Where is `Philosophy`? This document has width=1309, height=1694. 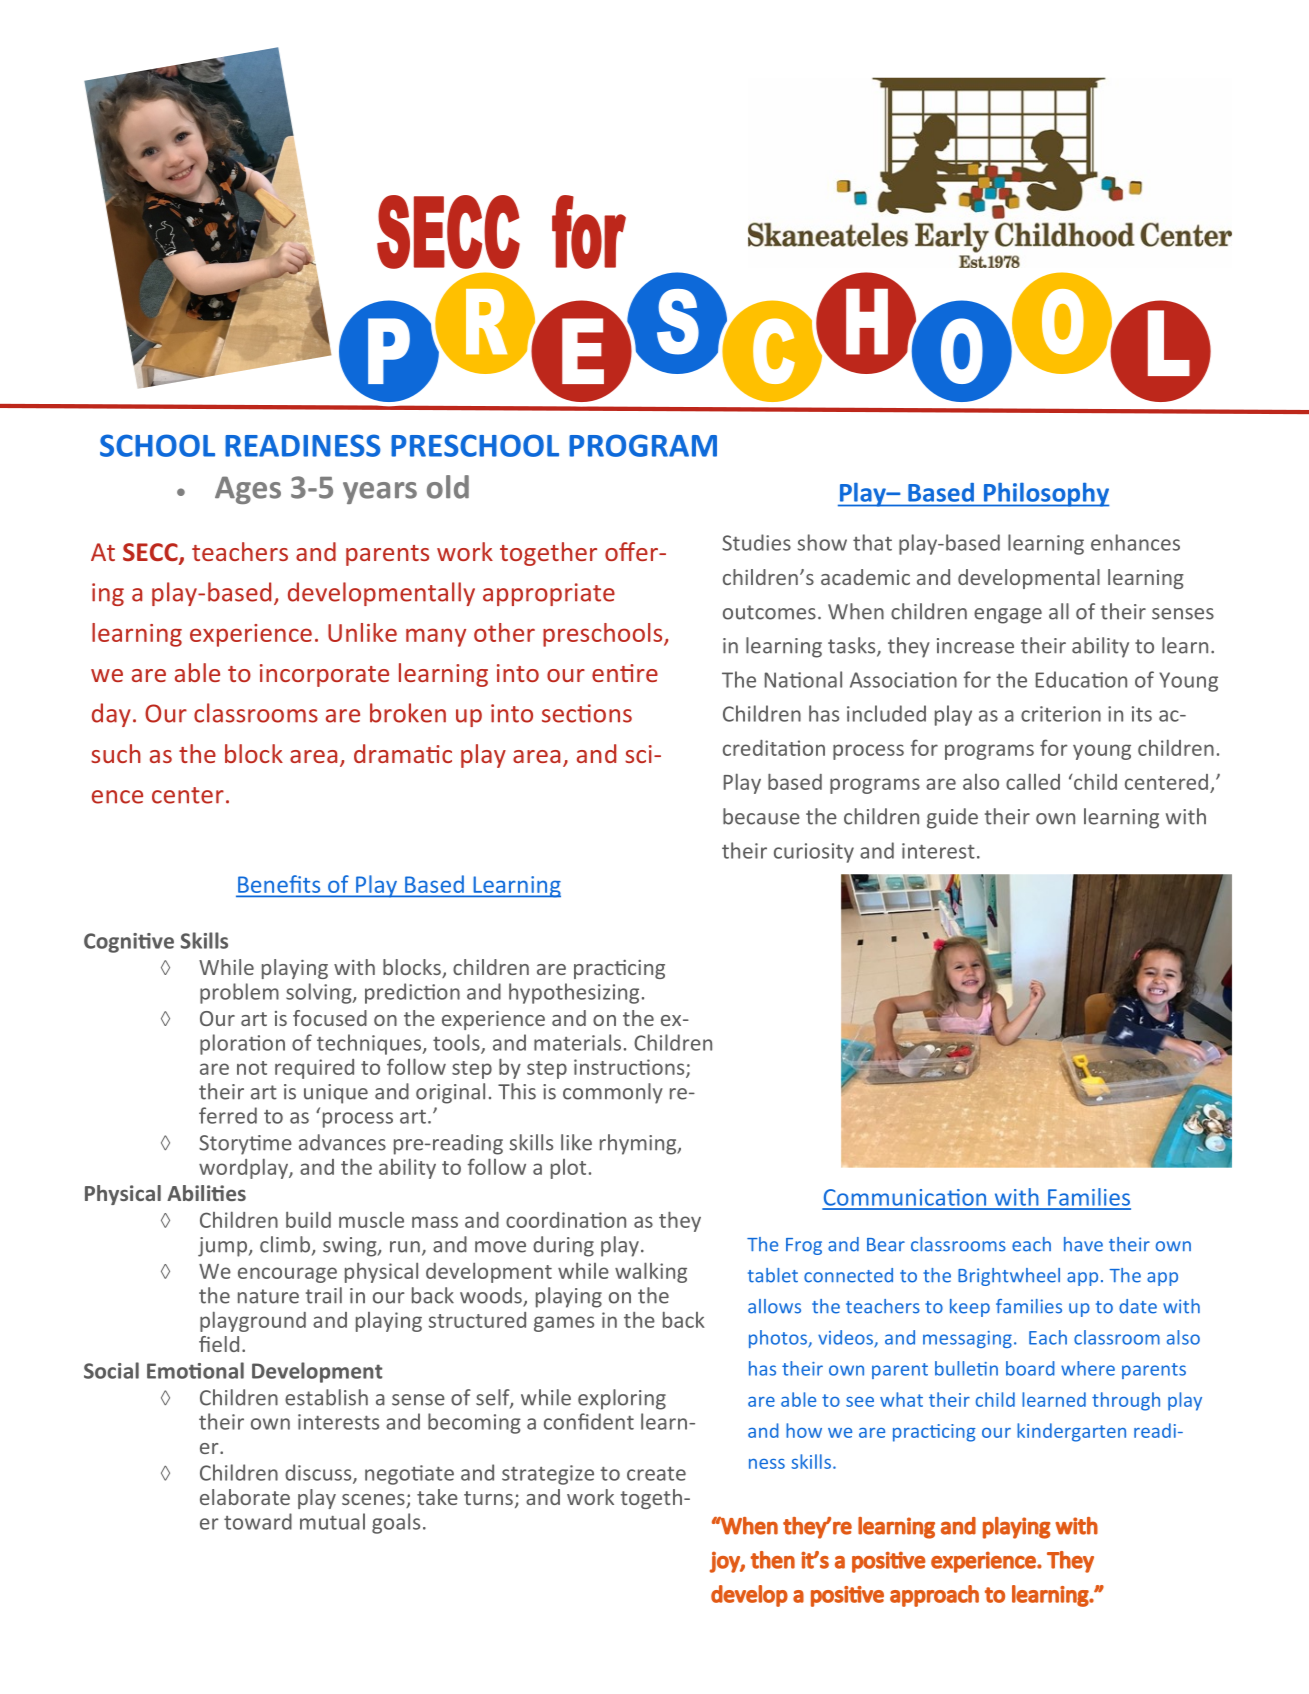
Philosophy is located at coordinates (1045, 495).
